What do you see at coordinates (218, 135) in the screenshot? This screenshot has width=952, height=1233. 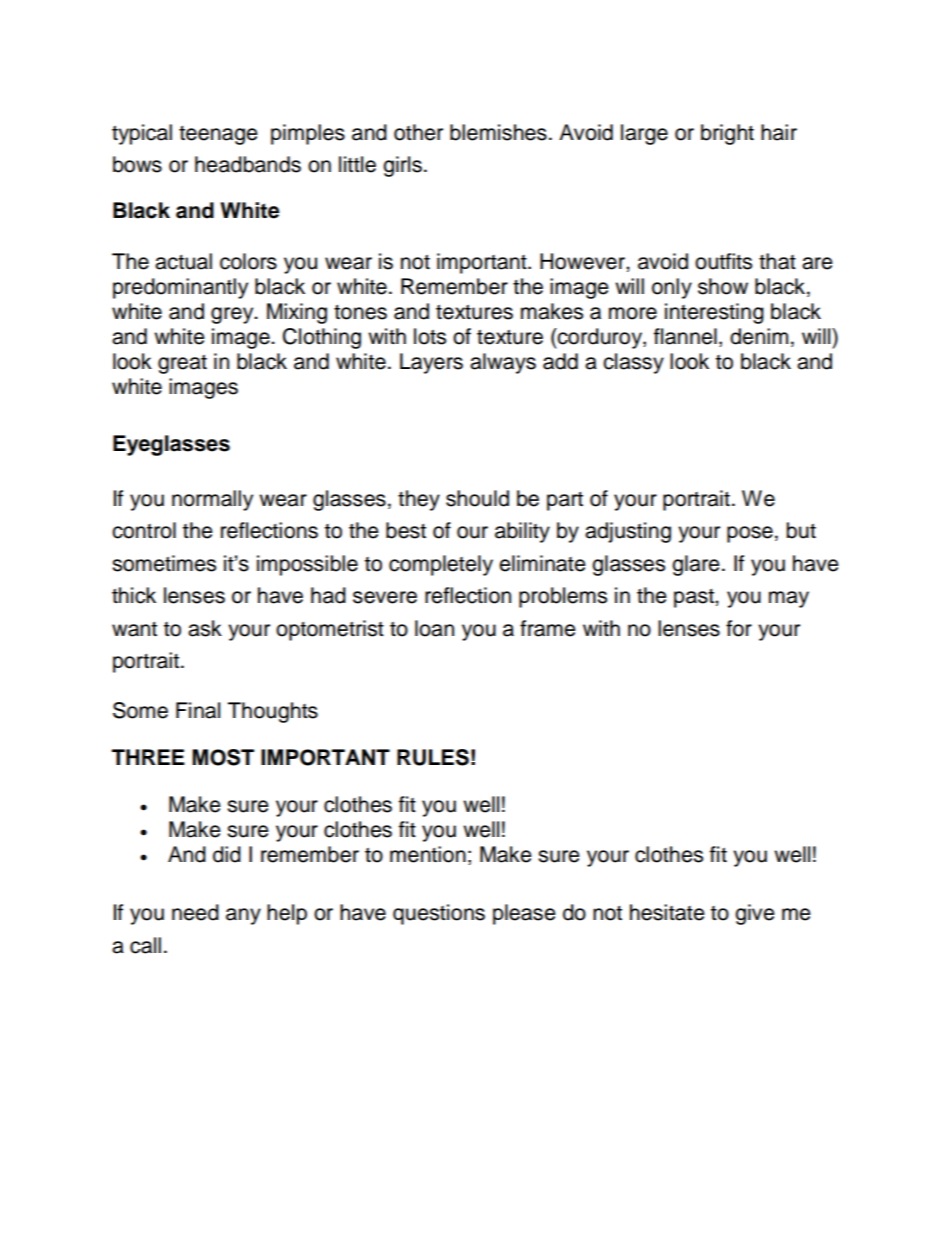 I see `teenage` at bounding box center [218, 135].
